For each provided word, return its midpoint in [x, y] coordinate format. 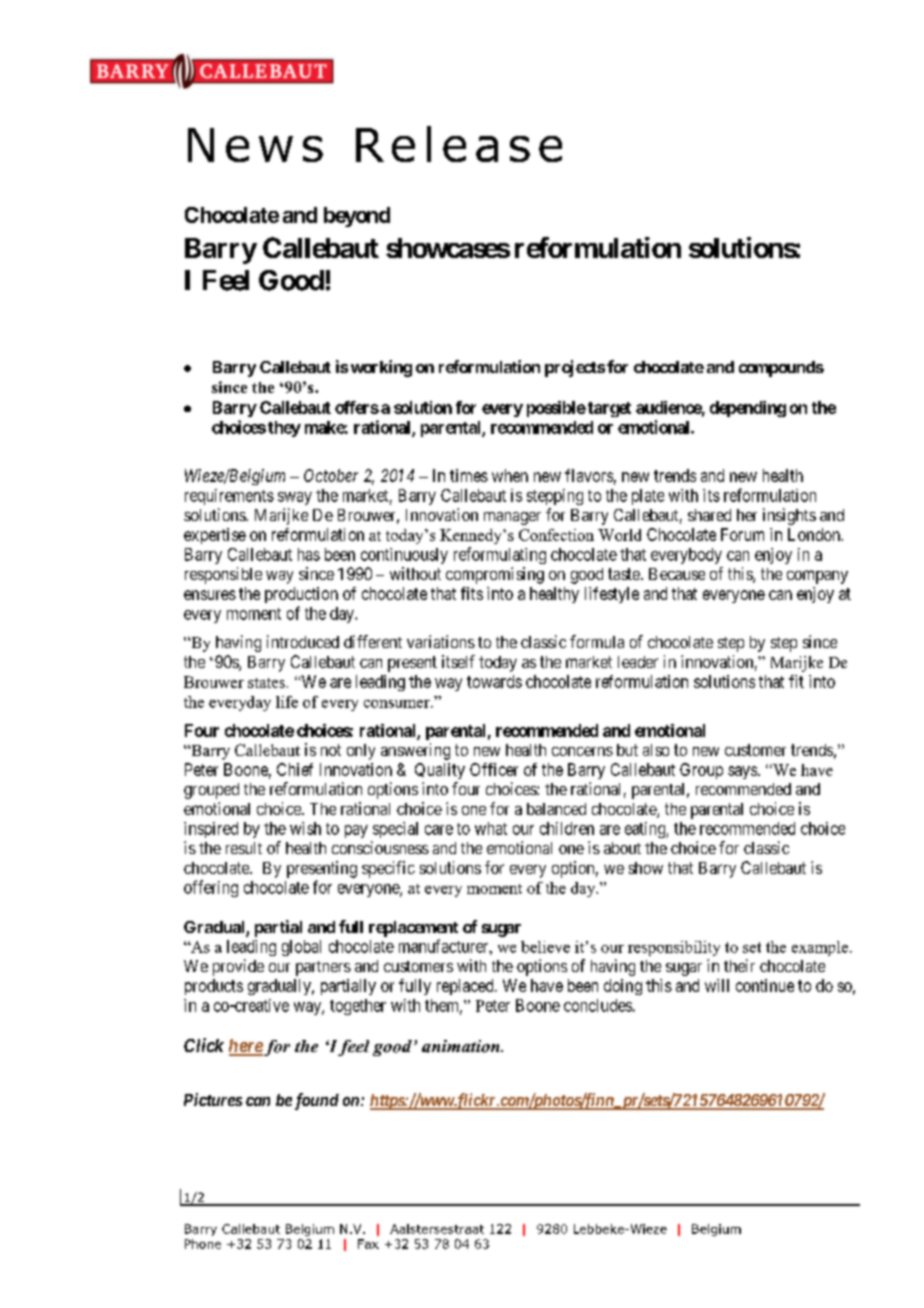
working [381, 368]
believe [545, 947]
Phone [203, 1244]
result [244, 848]
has [309, 554]
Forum [742, 534]
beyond [357, 217]
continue [765, 985]
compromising [495, 575]
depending [748, 409]
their [739, 965]
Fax [368, 1244]
